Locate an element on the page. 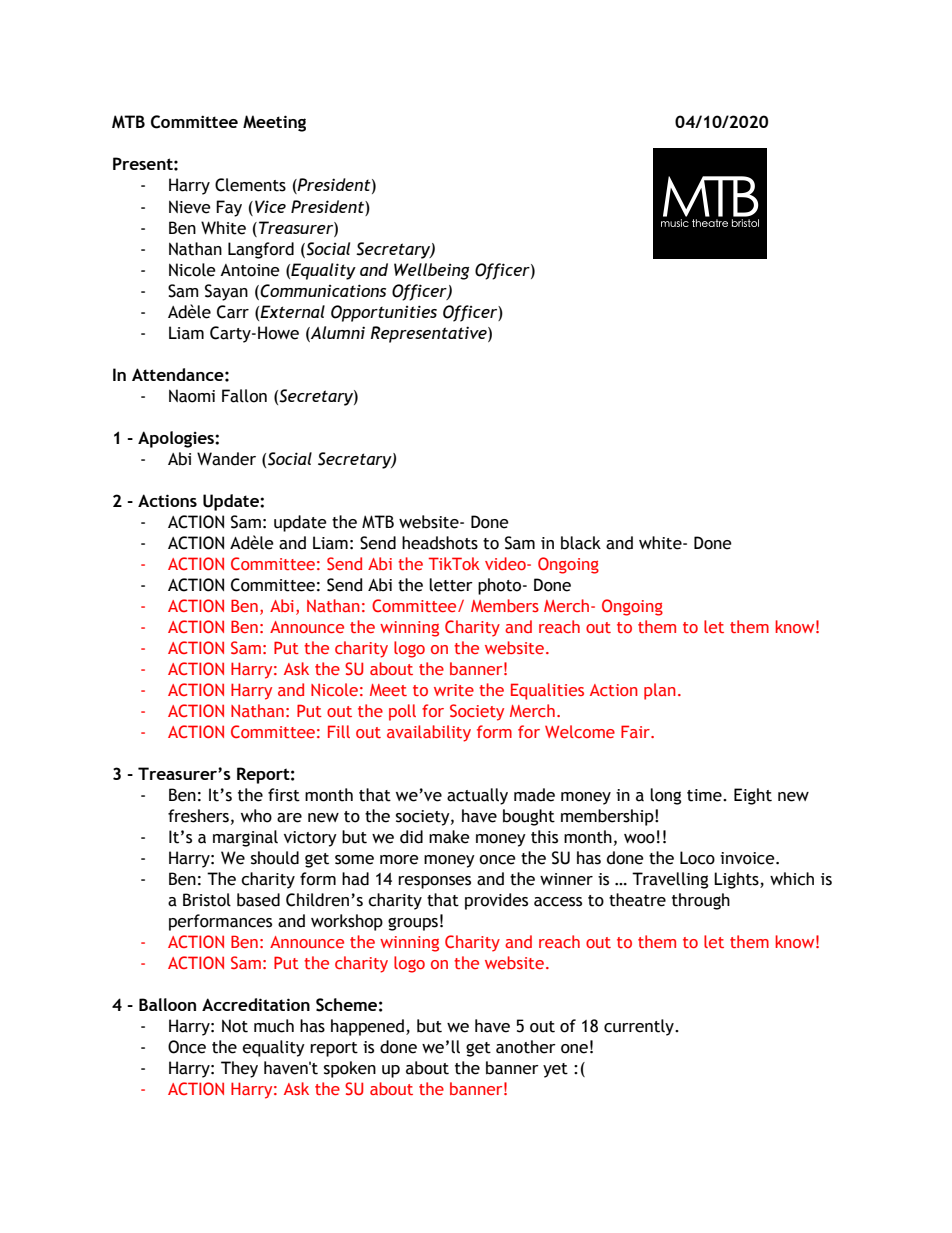  time is located at coordinates (705, 795).
